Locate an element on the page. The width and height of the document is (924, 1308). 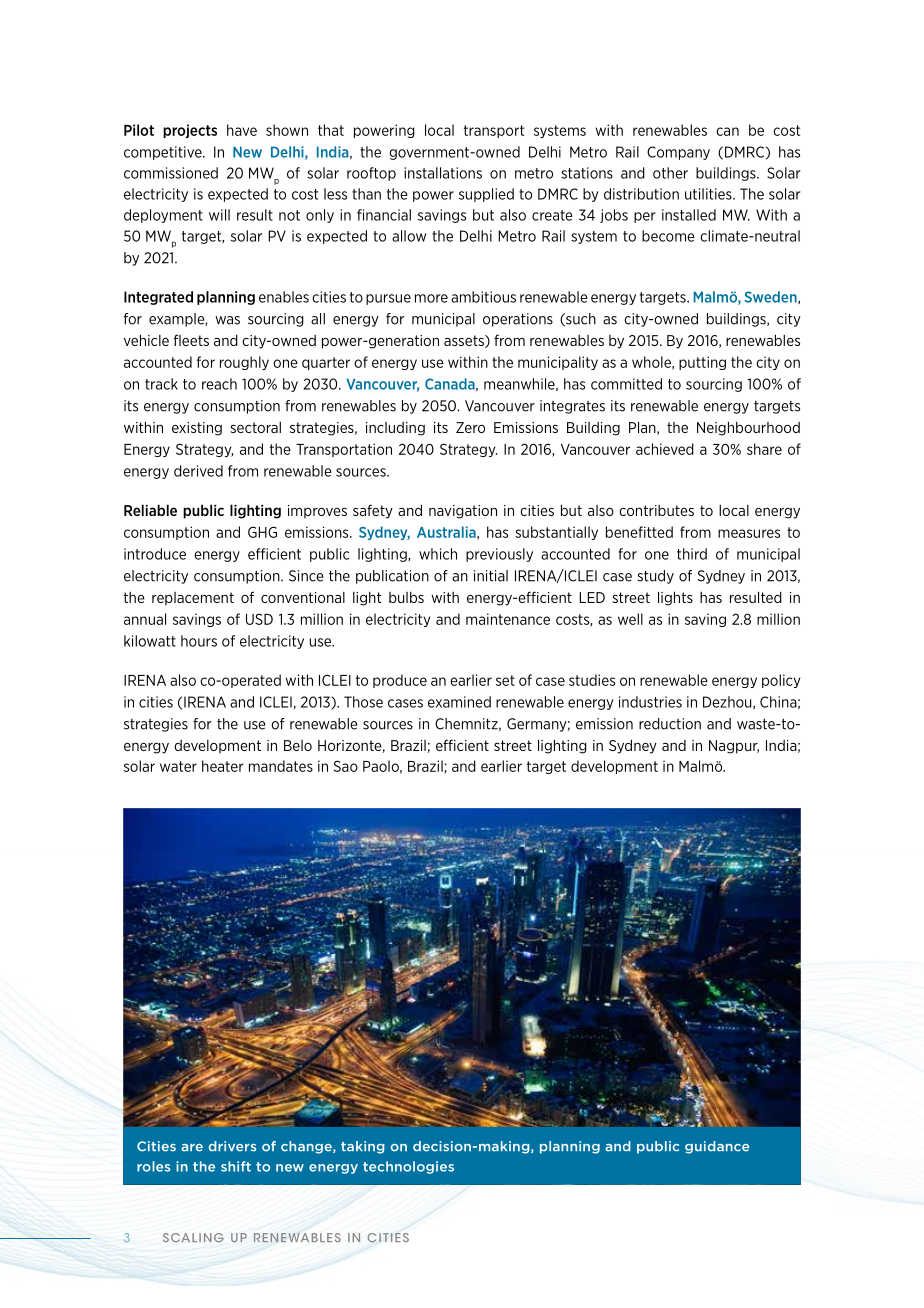
drivers is located at coordinates (232, 1146).
